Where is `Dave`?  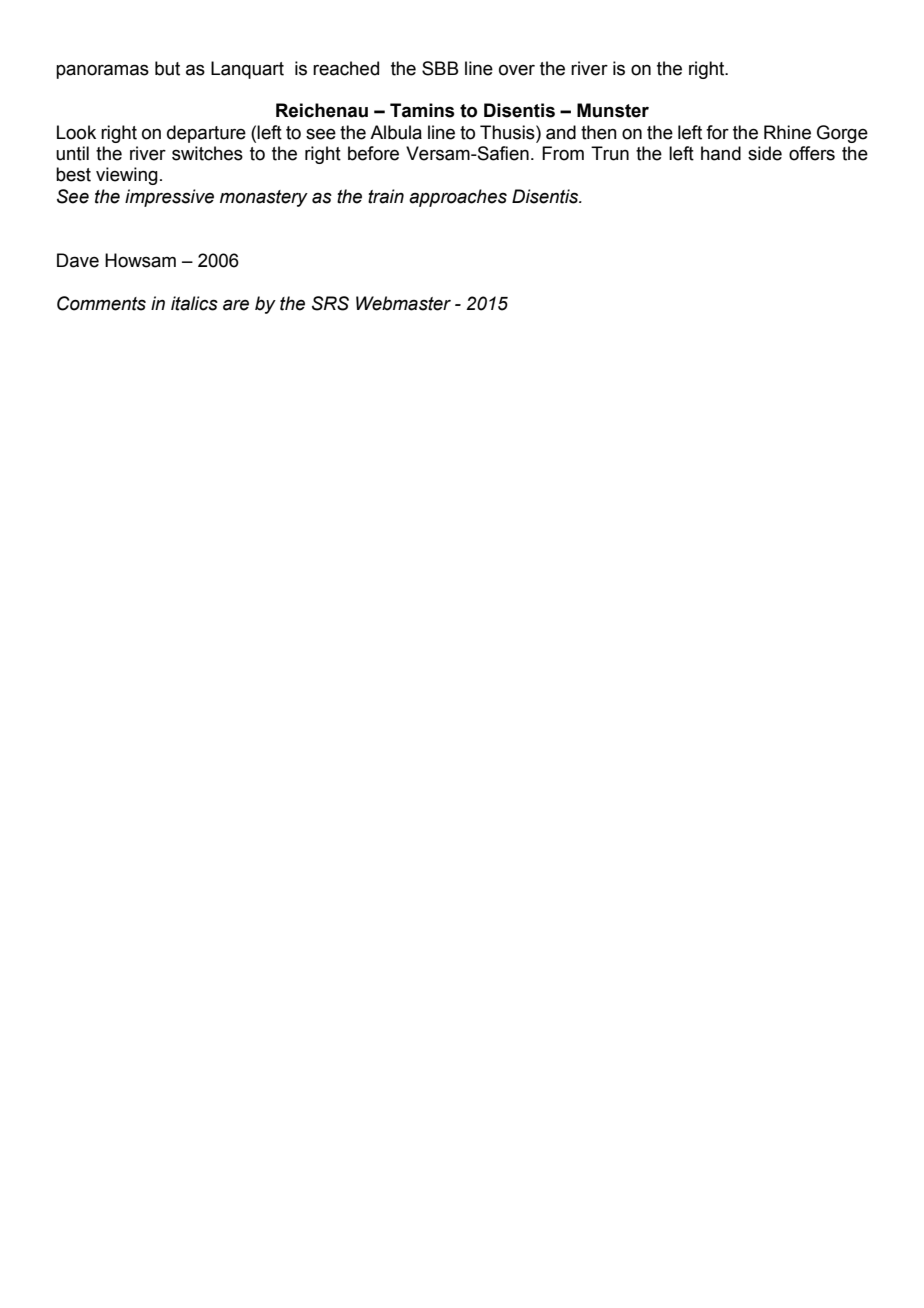 Dave is located at coordinates (78, 260).
